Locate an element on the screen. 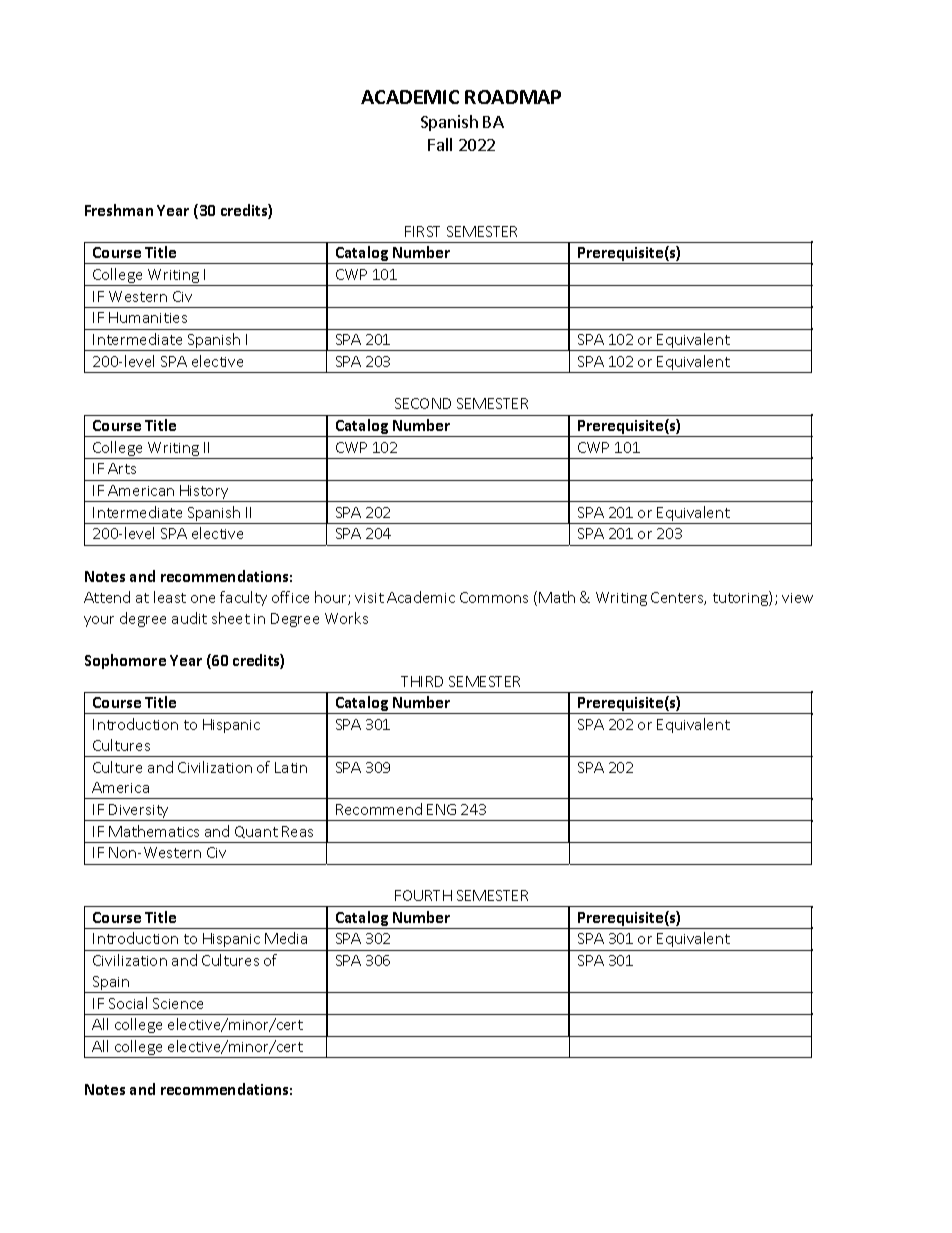 This screenshot has width=952, height=1233. ENG is located at coordinates (441, 809).
